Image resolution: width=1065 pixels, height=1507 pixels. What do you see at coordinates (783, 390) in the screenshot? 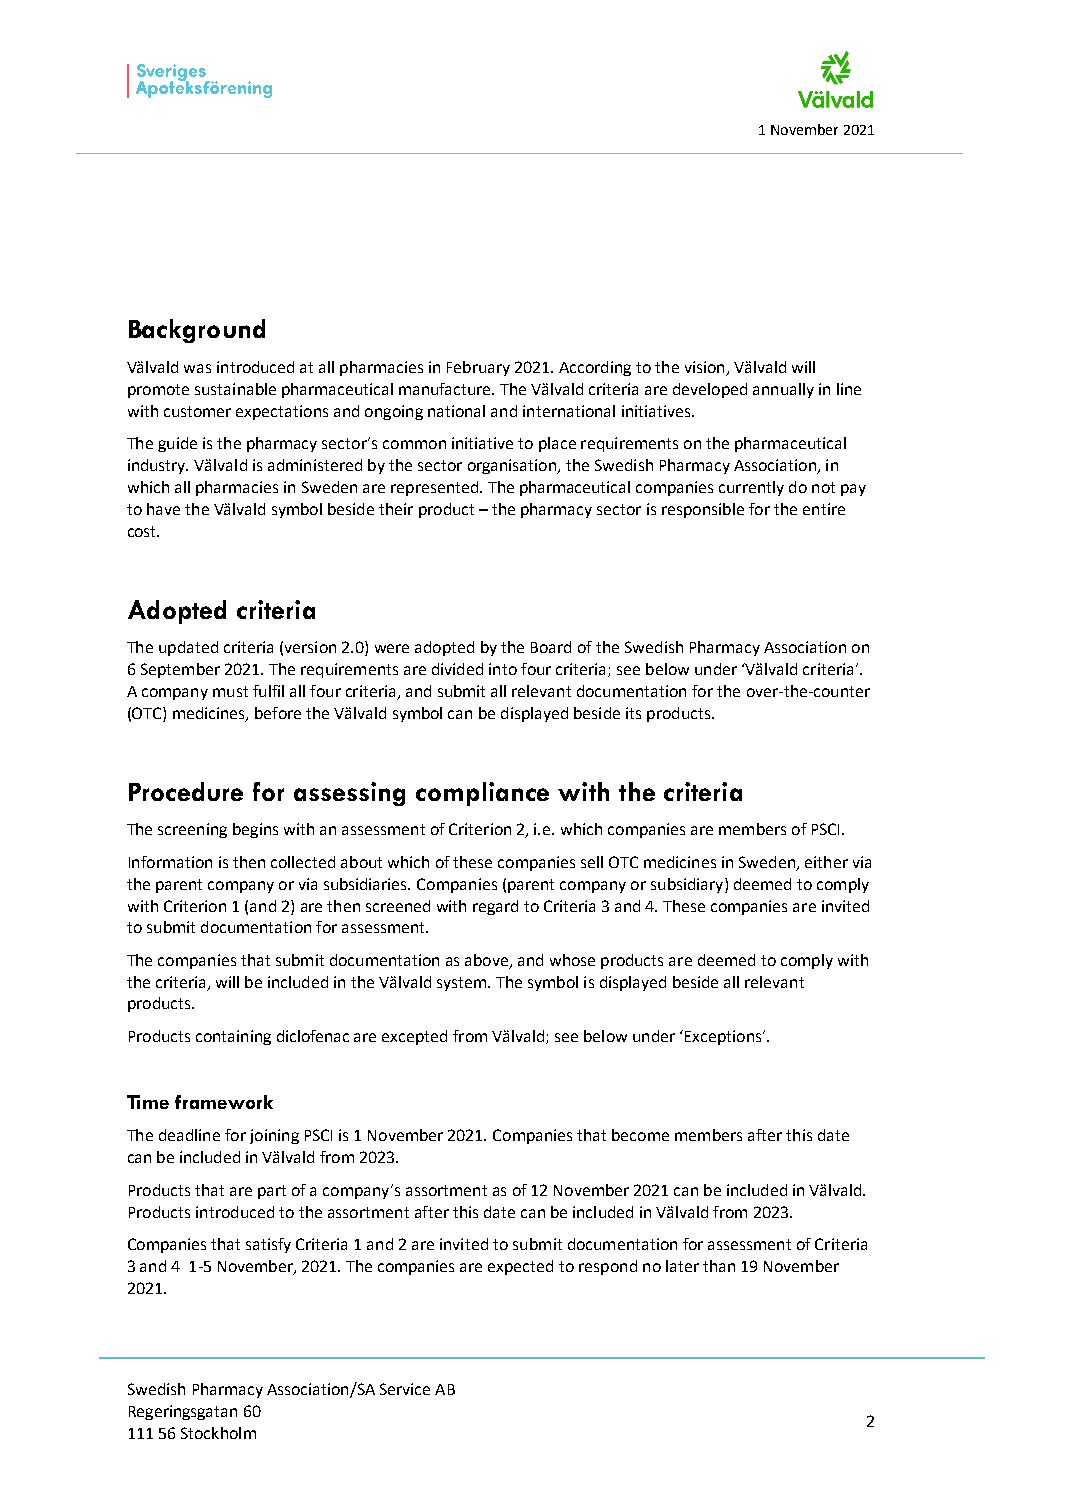
I see `annually` at bounding box center [783, 390].
